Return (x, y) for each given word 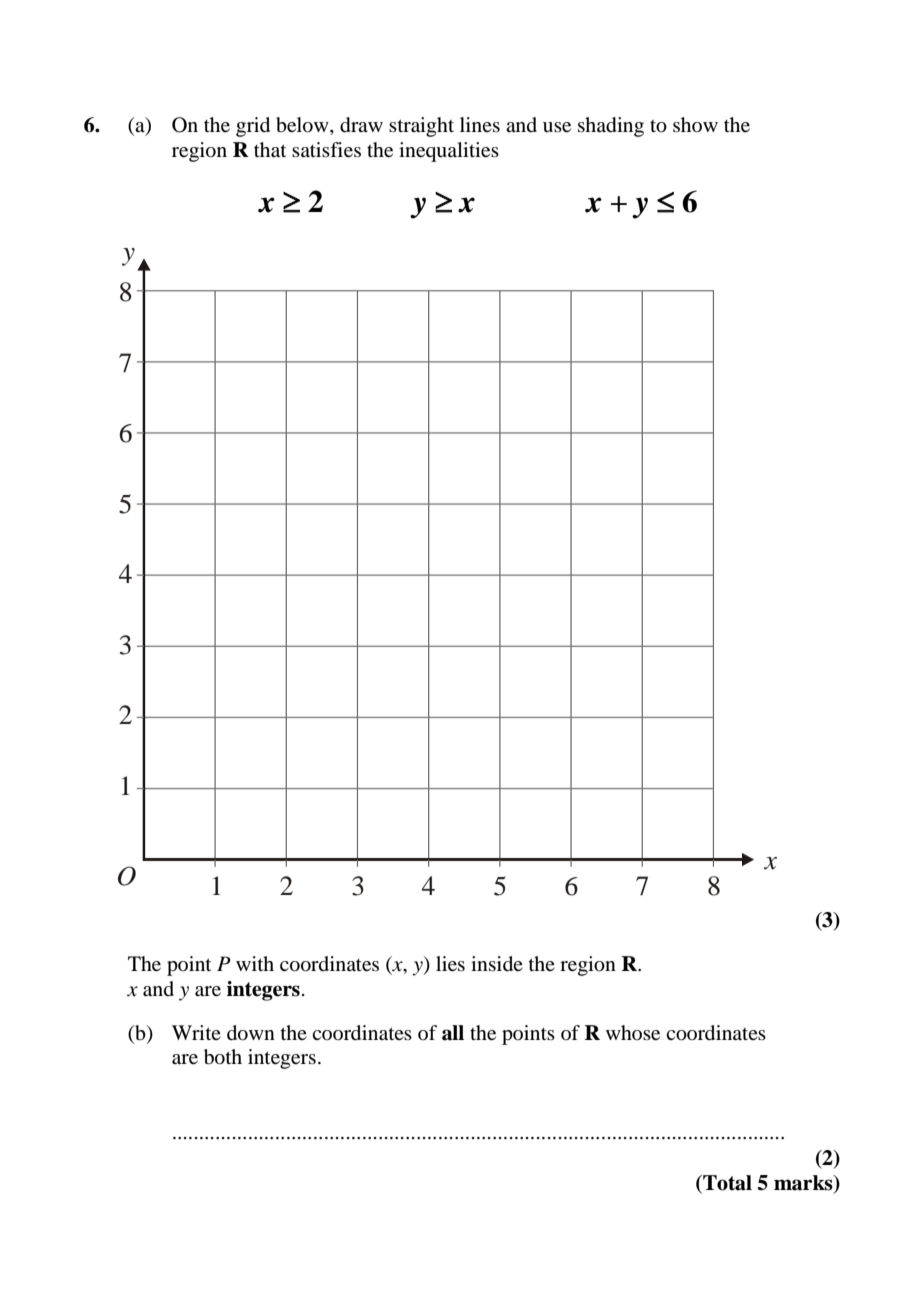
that (270, 150)
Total (726, 1183)
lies (450, 964)
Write (196, 1032)
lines (480, 124)
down (251, 1033)
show (695, 124)
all (453, 1033)
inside (497, 964)
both (223, 1057)
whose (633, 1033)
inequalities (449, 152)
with (255, 963)
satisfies (326, 150)
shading (611, 127)
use (557, 127)
